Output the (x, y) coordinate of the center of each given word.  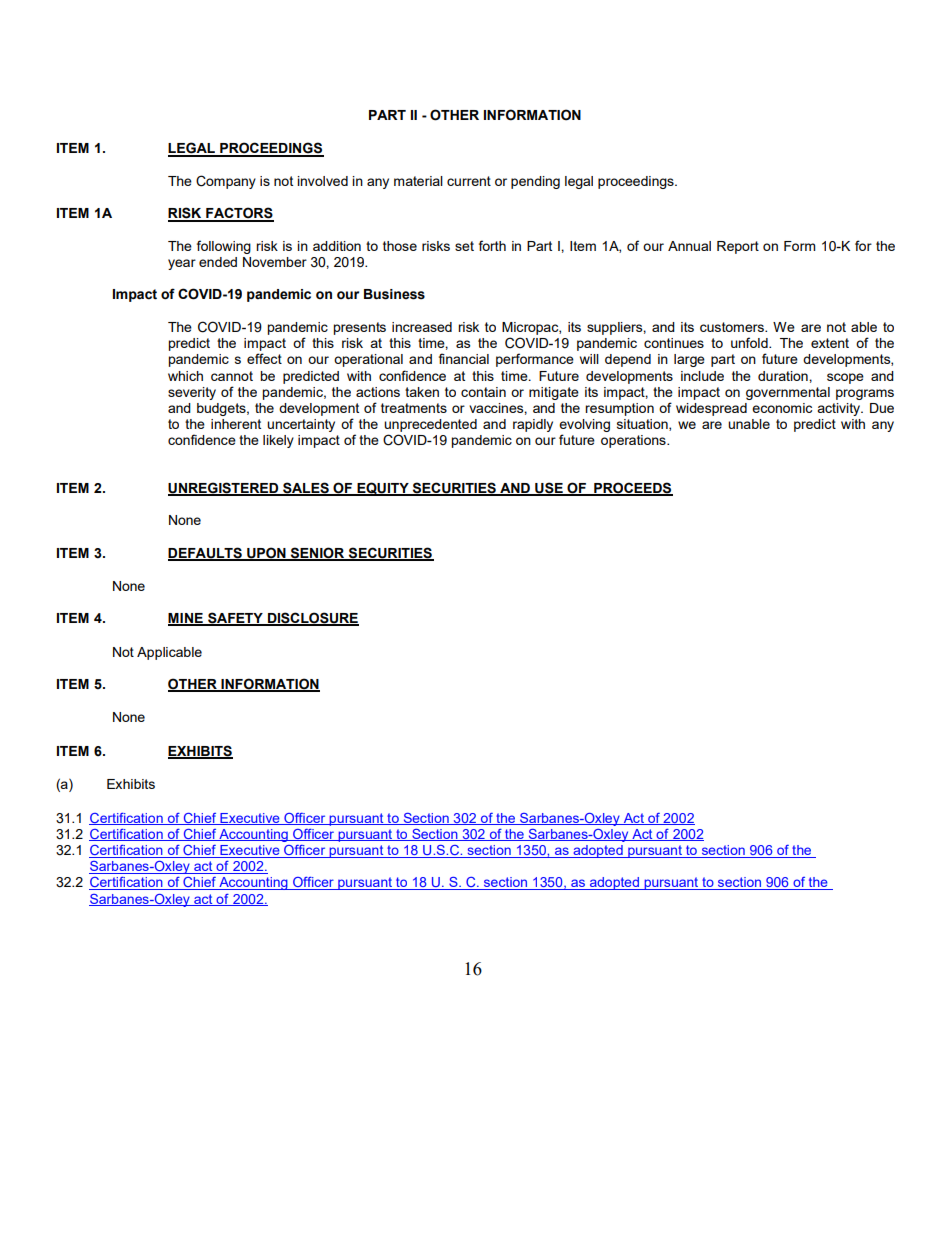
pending (535, 182)
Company (226, 182)
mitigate (554, 393)
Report (738, 247)
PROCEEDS (632, 488)
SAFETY (235, 619)
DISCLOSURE (312, 619)
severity (192, 393)
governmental (788, 393)
